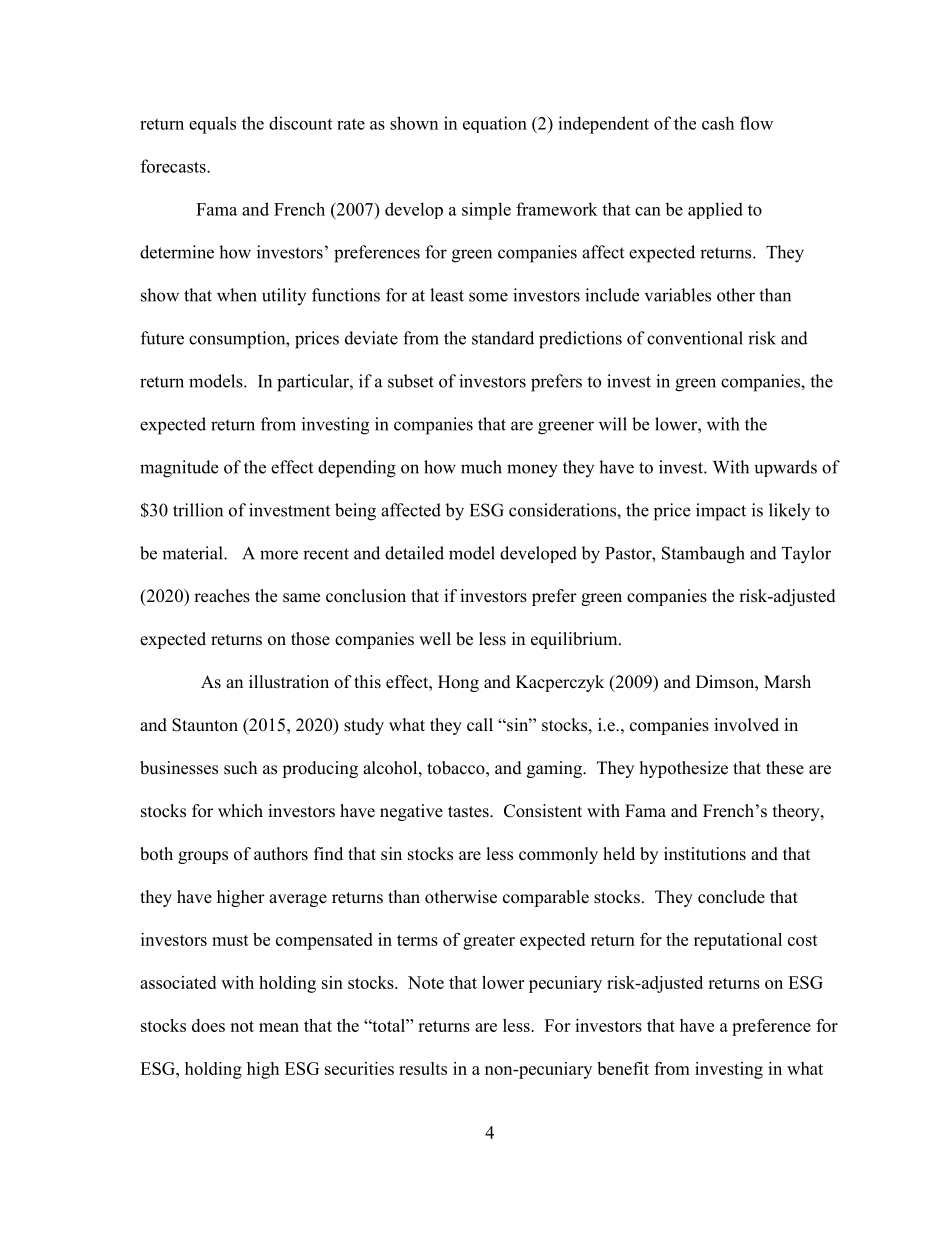 This screenshot has width=952, height=1233. What do you see at coordinates (212, 125) in the screenshot?
I see `equals` at bounding box center [212, 125].
